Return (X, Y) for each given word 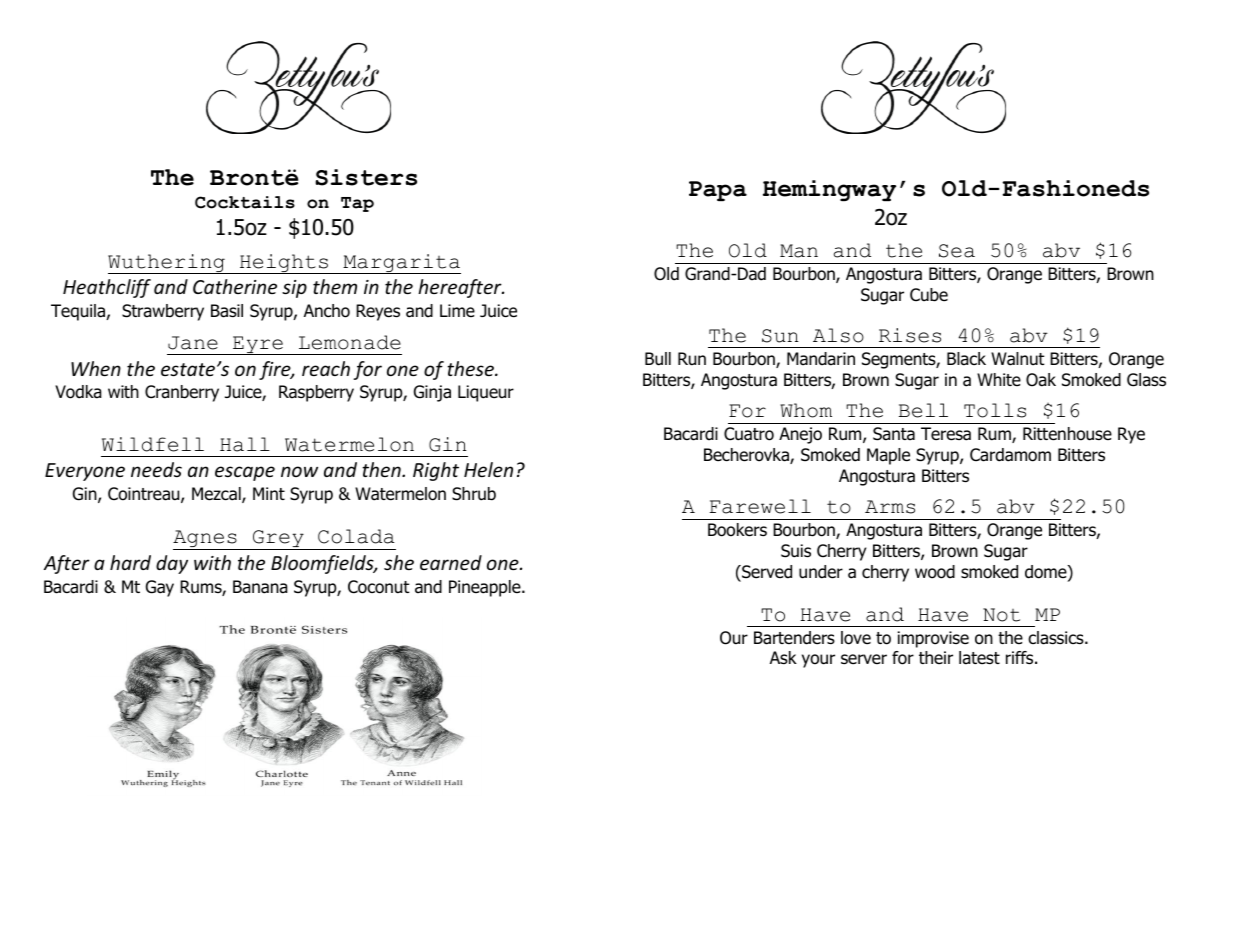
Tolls (995, 410)
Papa (718, 191)
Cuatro (749, 434)
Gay (160, 588)
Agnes (206, 540)
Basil (227, 311)
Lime (457, 310)
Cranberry (182, 393)
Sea (957, 251)
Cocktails (245, 202)
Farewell (760, 506)
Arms (890, 507)
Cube (929, 295)
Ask (783, 657)
